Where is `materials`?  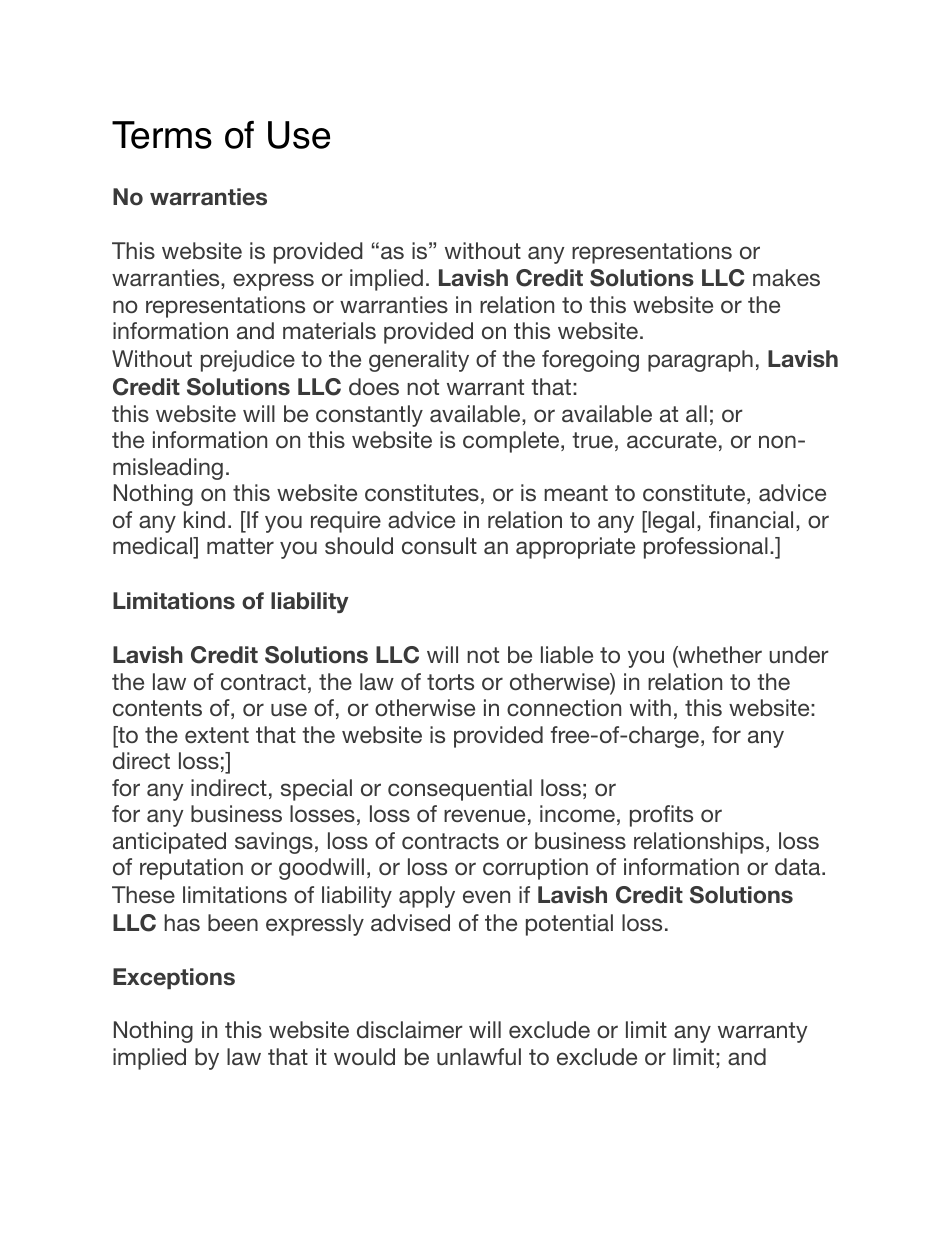 materials is located at coordinates (329, 330).
